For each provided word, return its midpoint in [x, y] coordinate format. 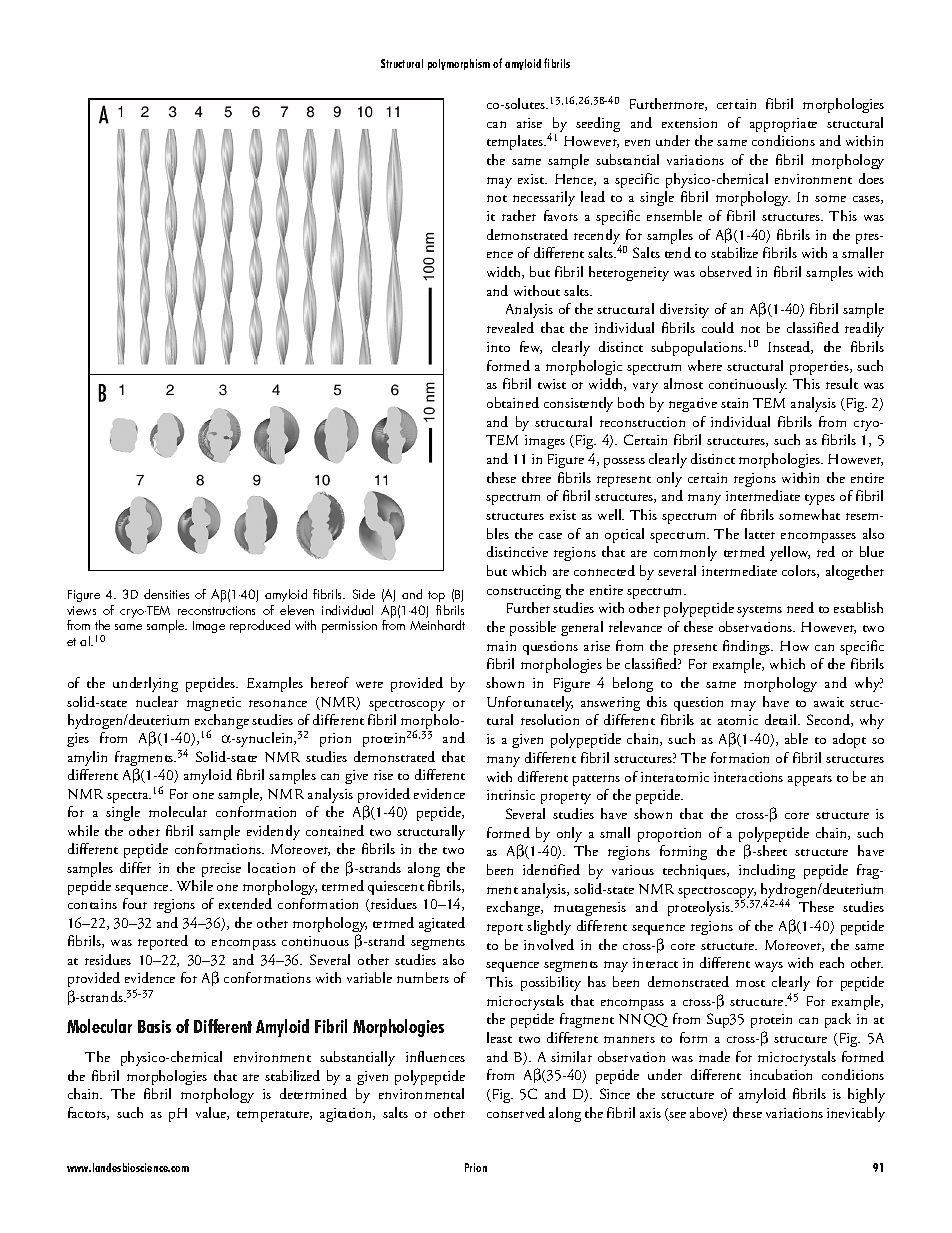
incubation [781, 1074]
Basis [154, 1026]
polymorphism [459, 64]
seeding [598, 124]
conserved [516, 1112]
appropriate [783, 125]
